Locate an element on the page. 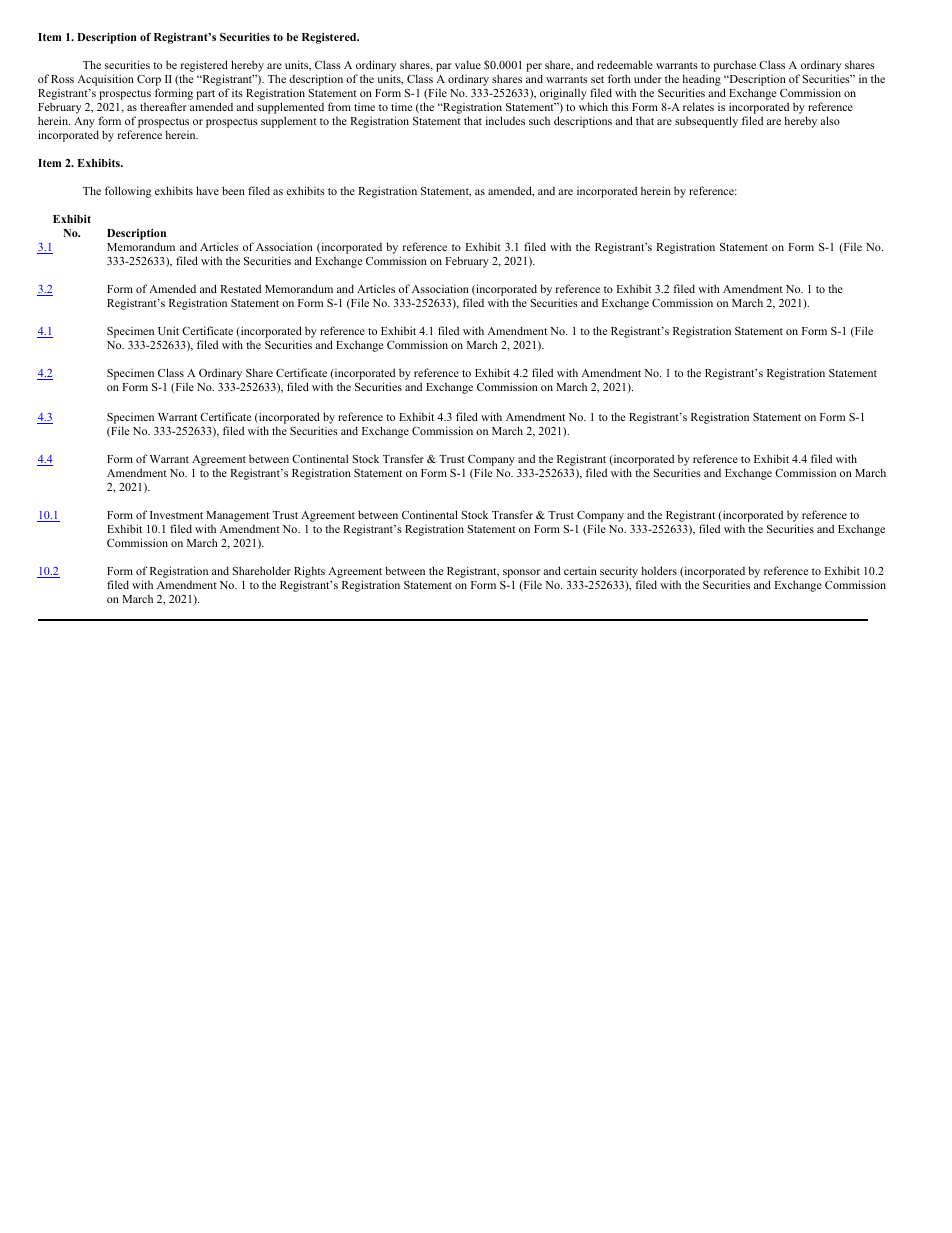  sponsor is located at coordinates (521, 575).
